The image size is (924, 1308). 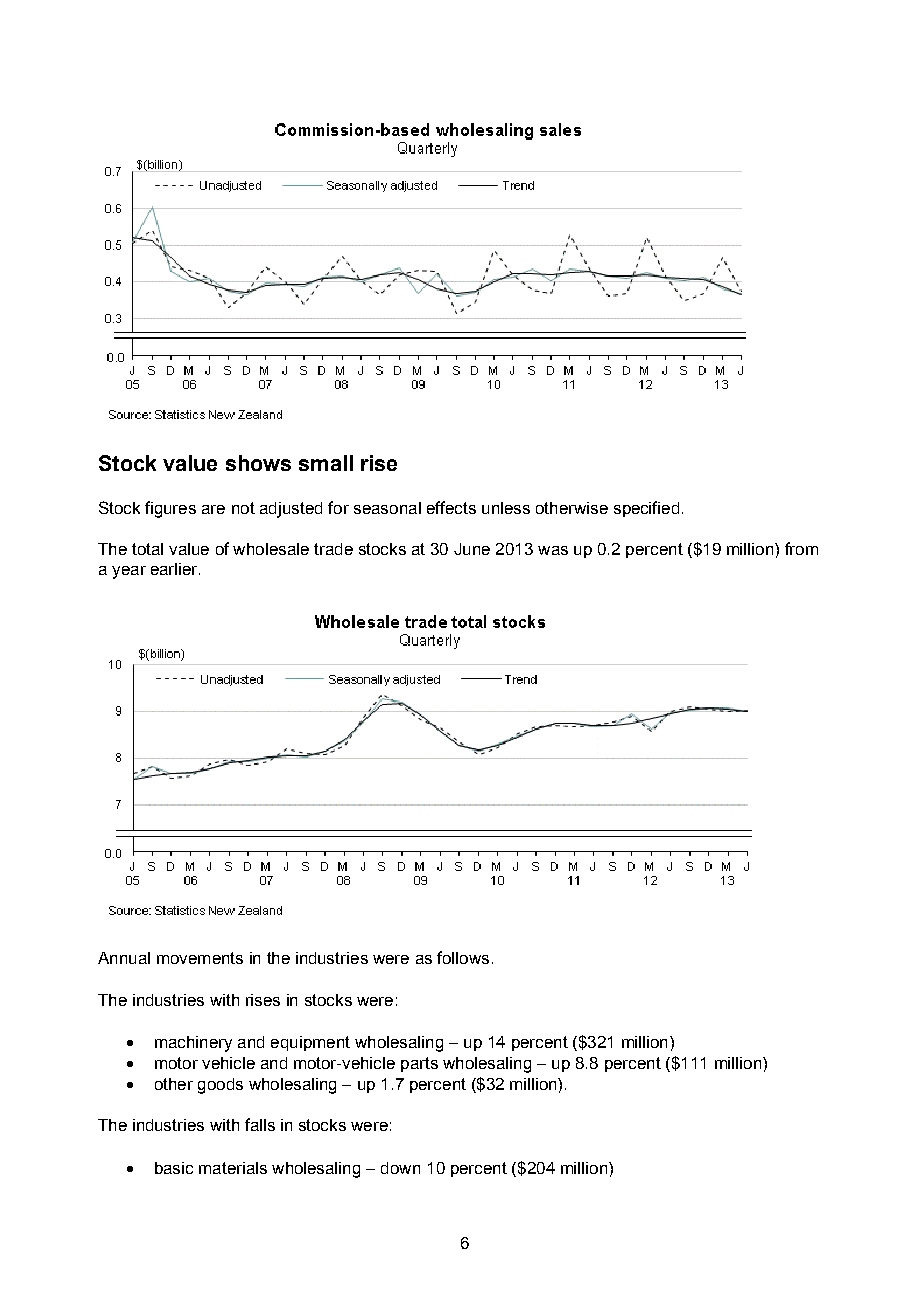 I want to click on effects, so click(x=451, y=507).
